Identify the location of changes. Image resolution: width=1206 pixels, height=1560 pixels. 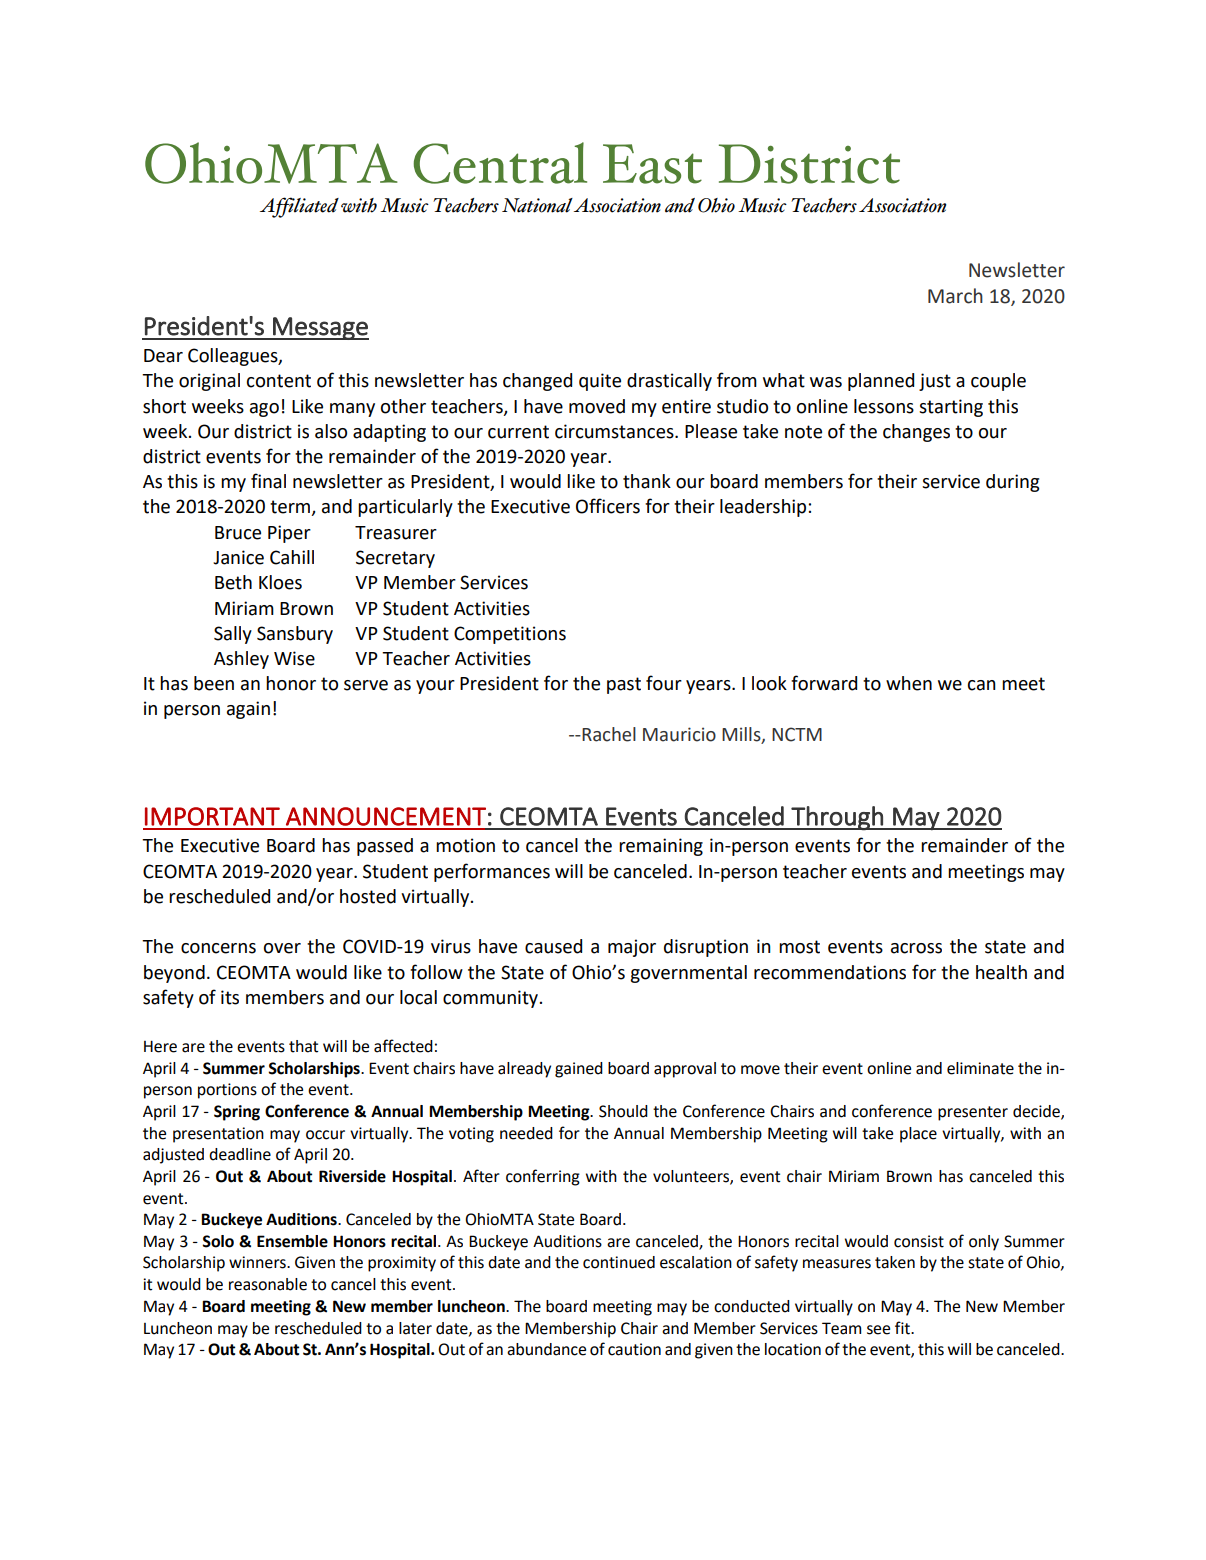
(916, 433).
